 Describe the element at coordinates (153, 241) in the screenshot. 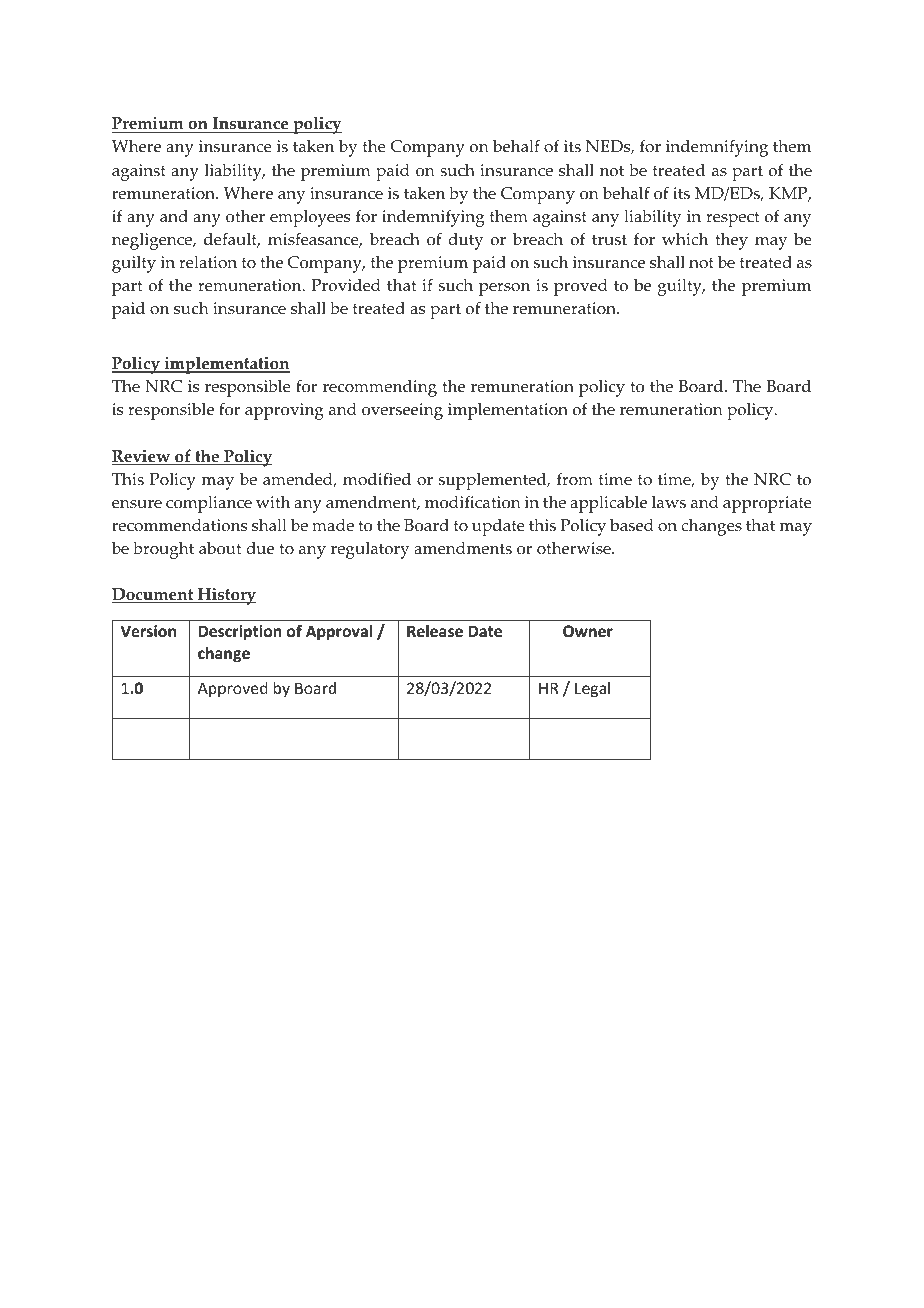

I see `negligence` at that location.
